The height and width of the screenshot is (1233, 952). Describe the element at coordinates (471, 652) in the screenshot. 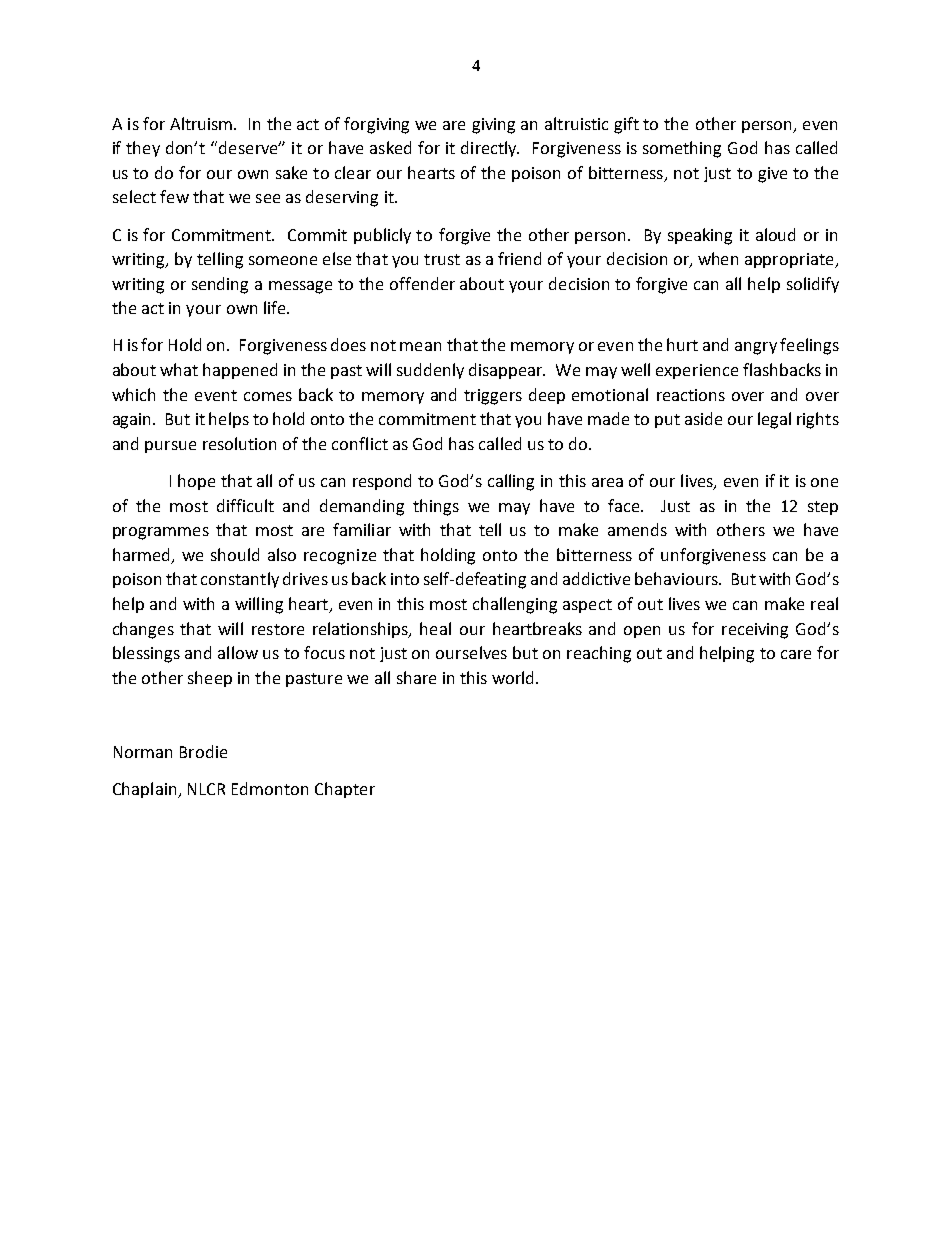

I see `ourselves` at that location.
